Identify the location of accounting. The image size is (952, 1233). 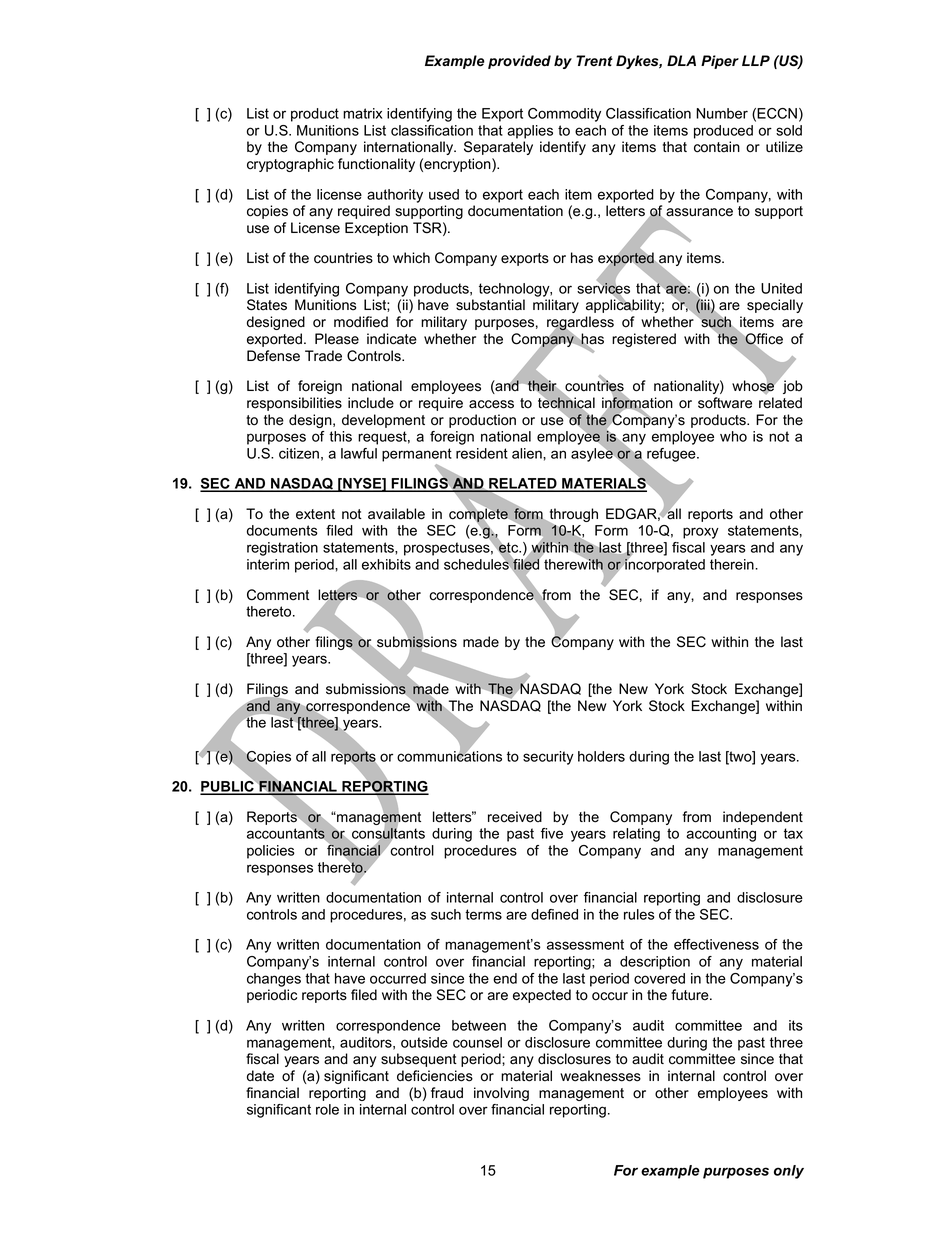
(721, 835).
